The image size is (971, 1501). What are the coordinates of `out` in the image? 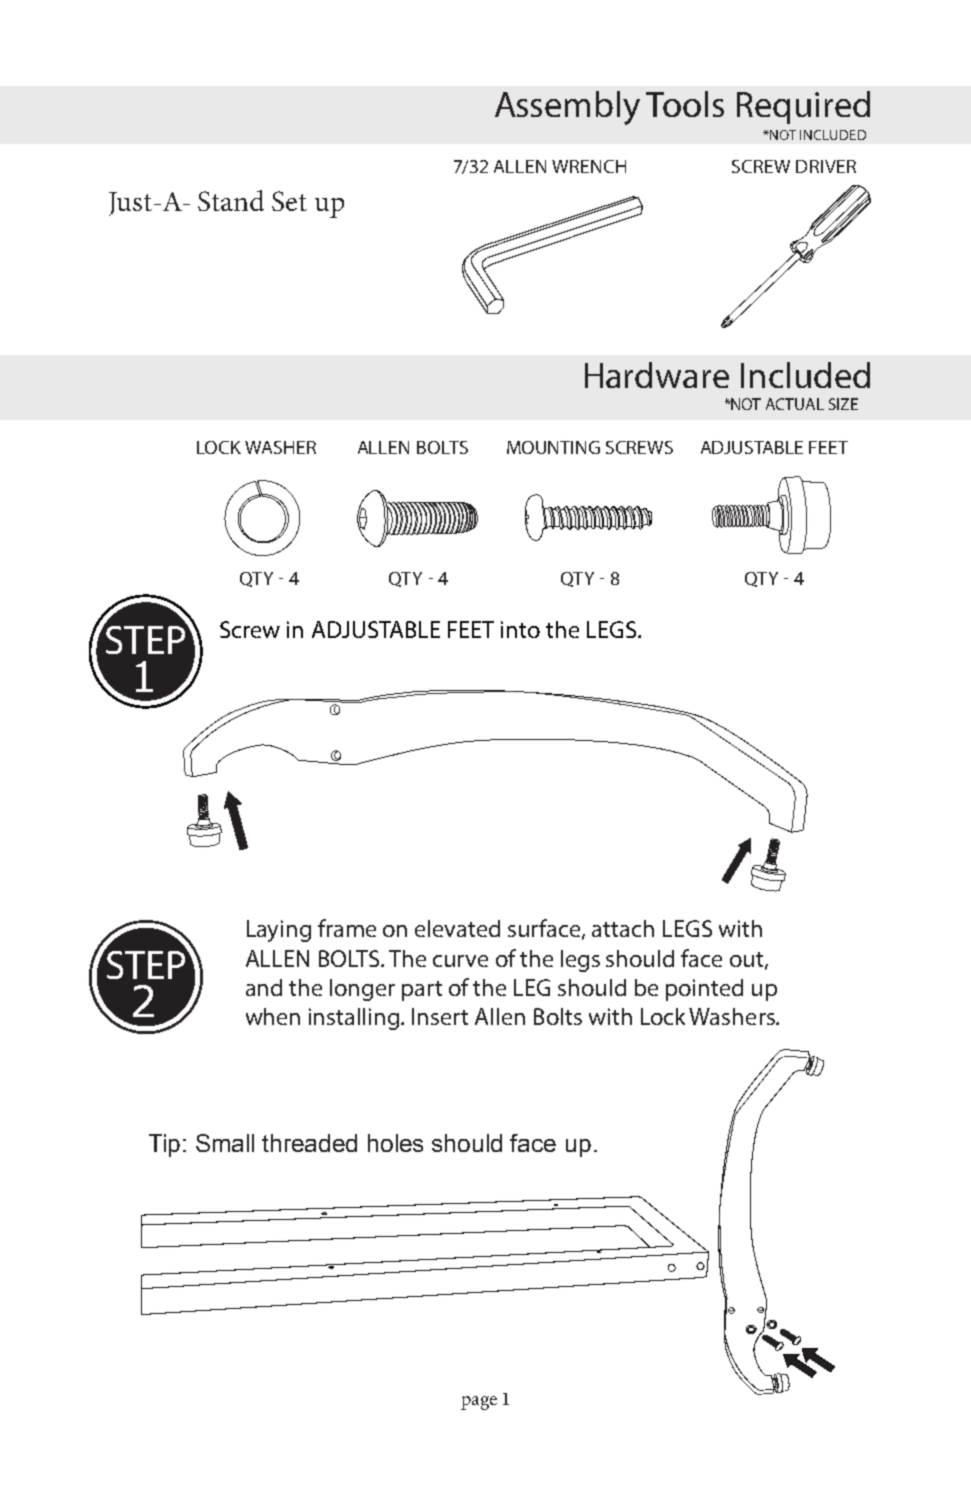 It's located at (748, 960).
